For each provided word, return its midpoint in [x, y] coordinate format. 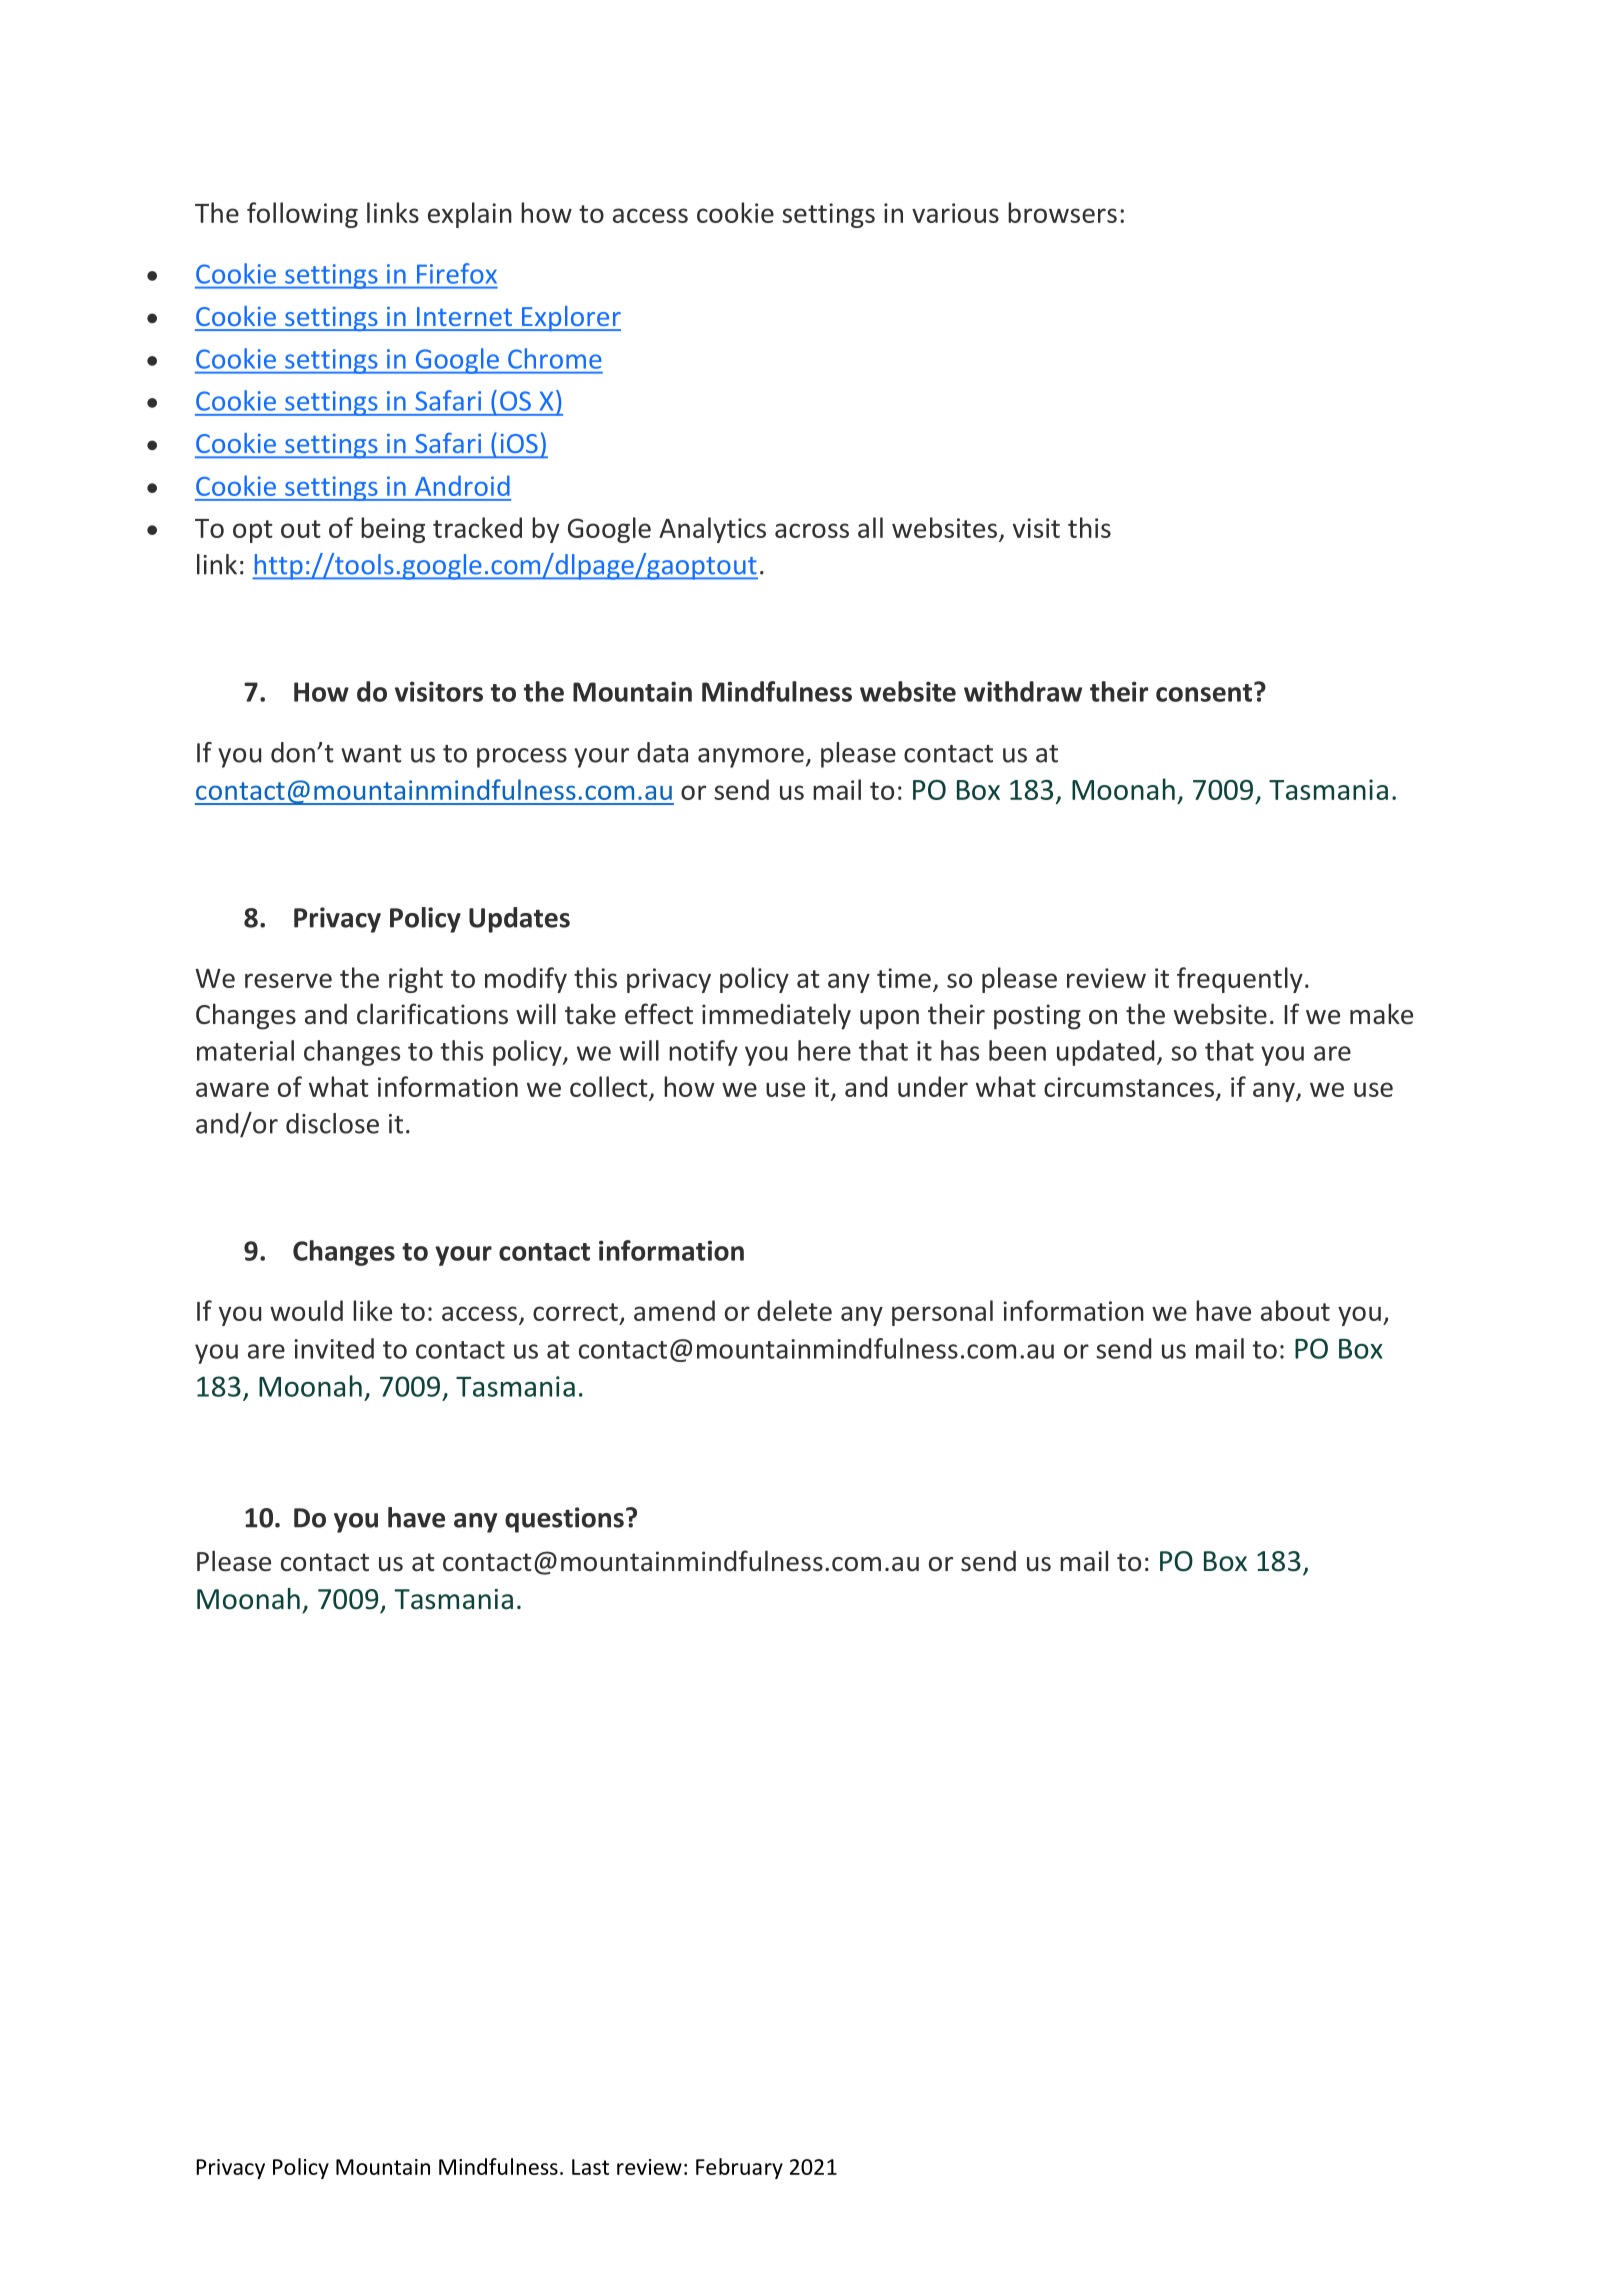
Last [590, 2167]
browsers [1062, 212]
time [904, 978]
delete [794, 1310]
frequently [1240, 980]
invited [334, 1348]
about [1295, 1310]
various [955, 213]
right [416, 980]
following [302, 215]
